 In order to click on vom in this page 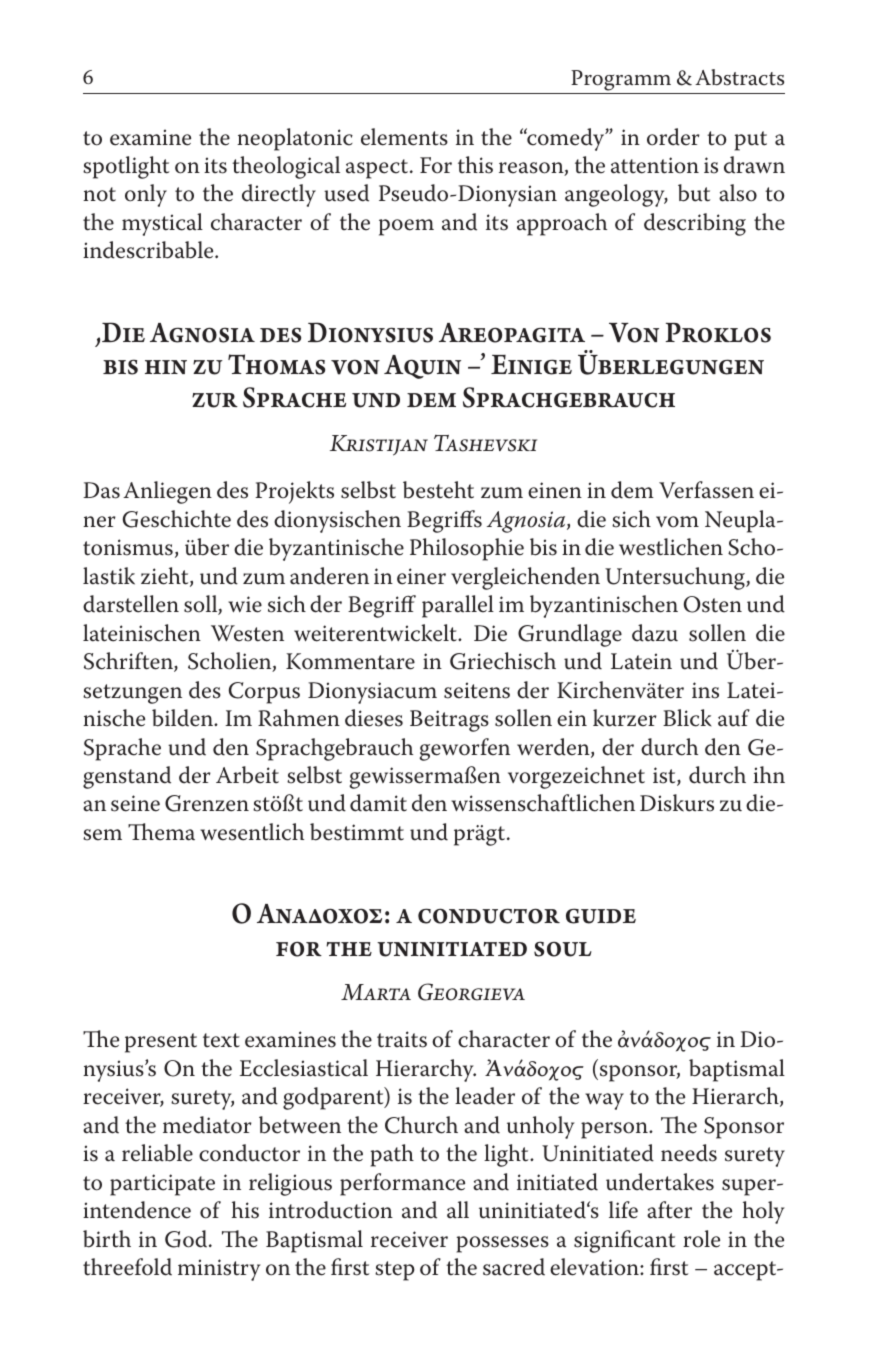, I will do `click(677, 522)`.
